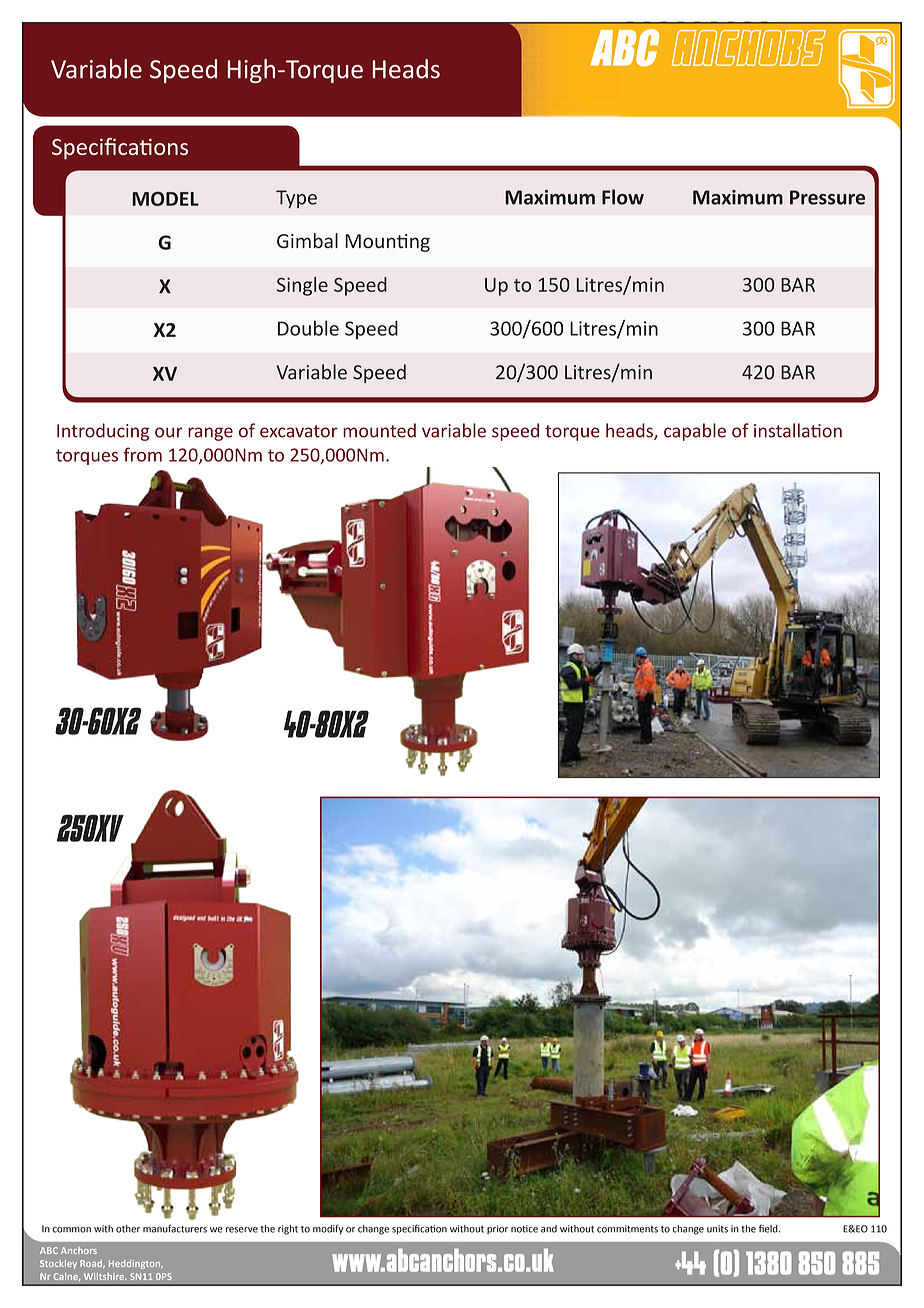 This screenshot has width=924, height=1308. What do you see at coordinates (166, 199) in the screenshot?
I see `MODEL` at bounding box center [166, 199].
